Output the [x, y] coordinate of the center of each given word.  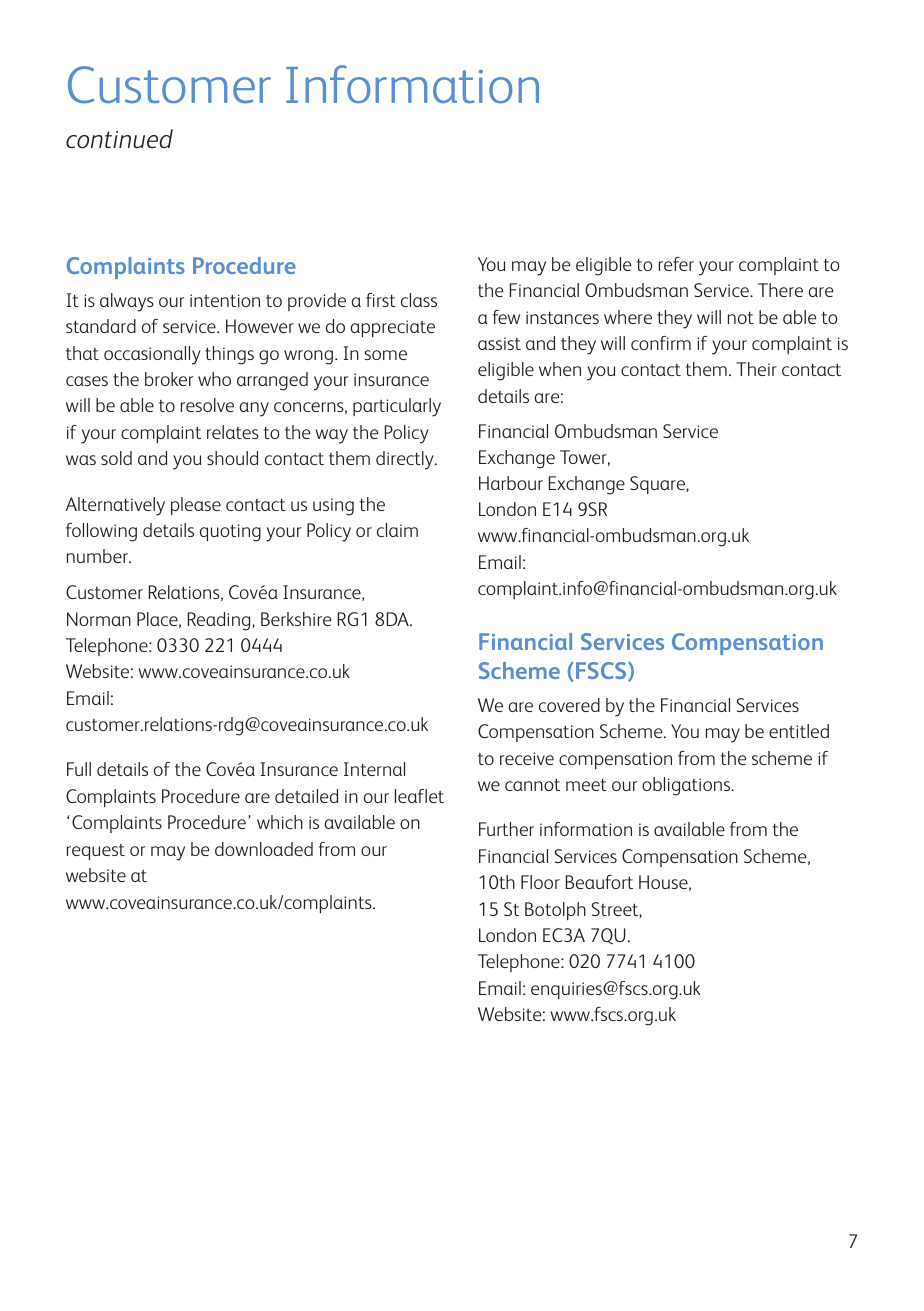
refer [676, 264]
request [96, 852]
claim [397, 530]
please [196, 506]
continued [119, 139]
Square [658, 485]
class [419, 300]
